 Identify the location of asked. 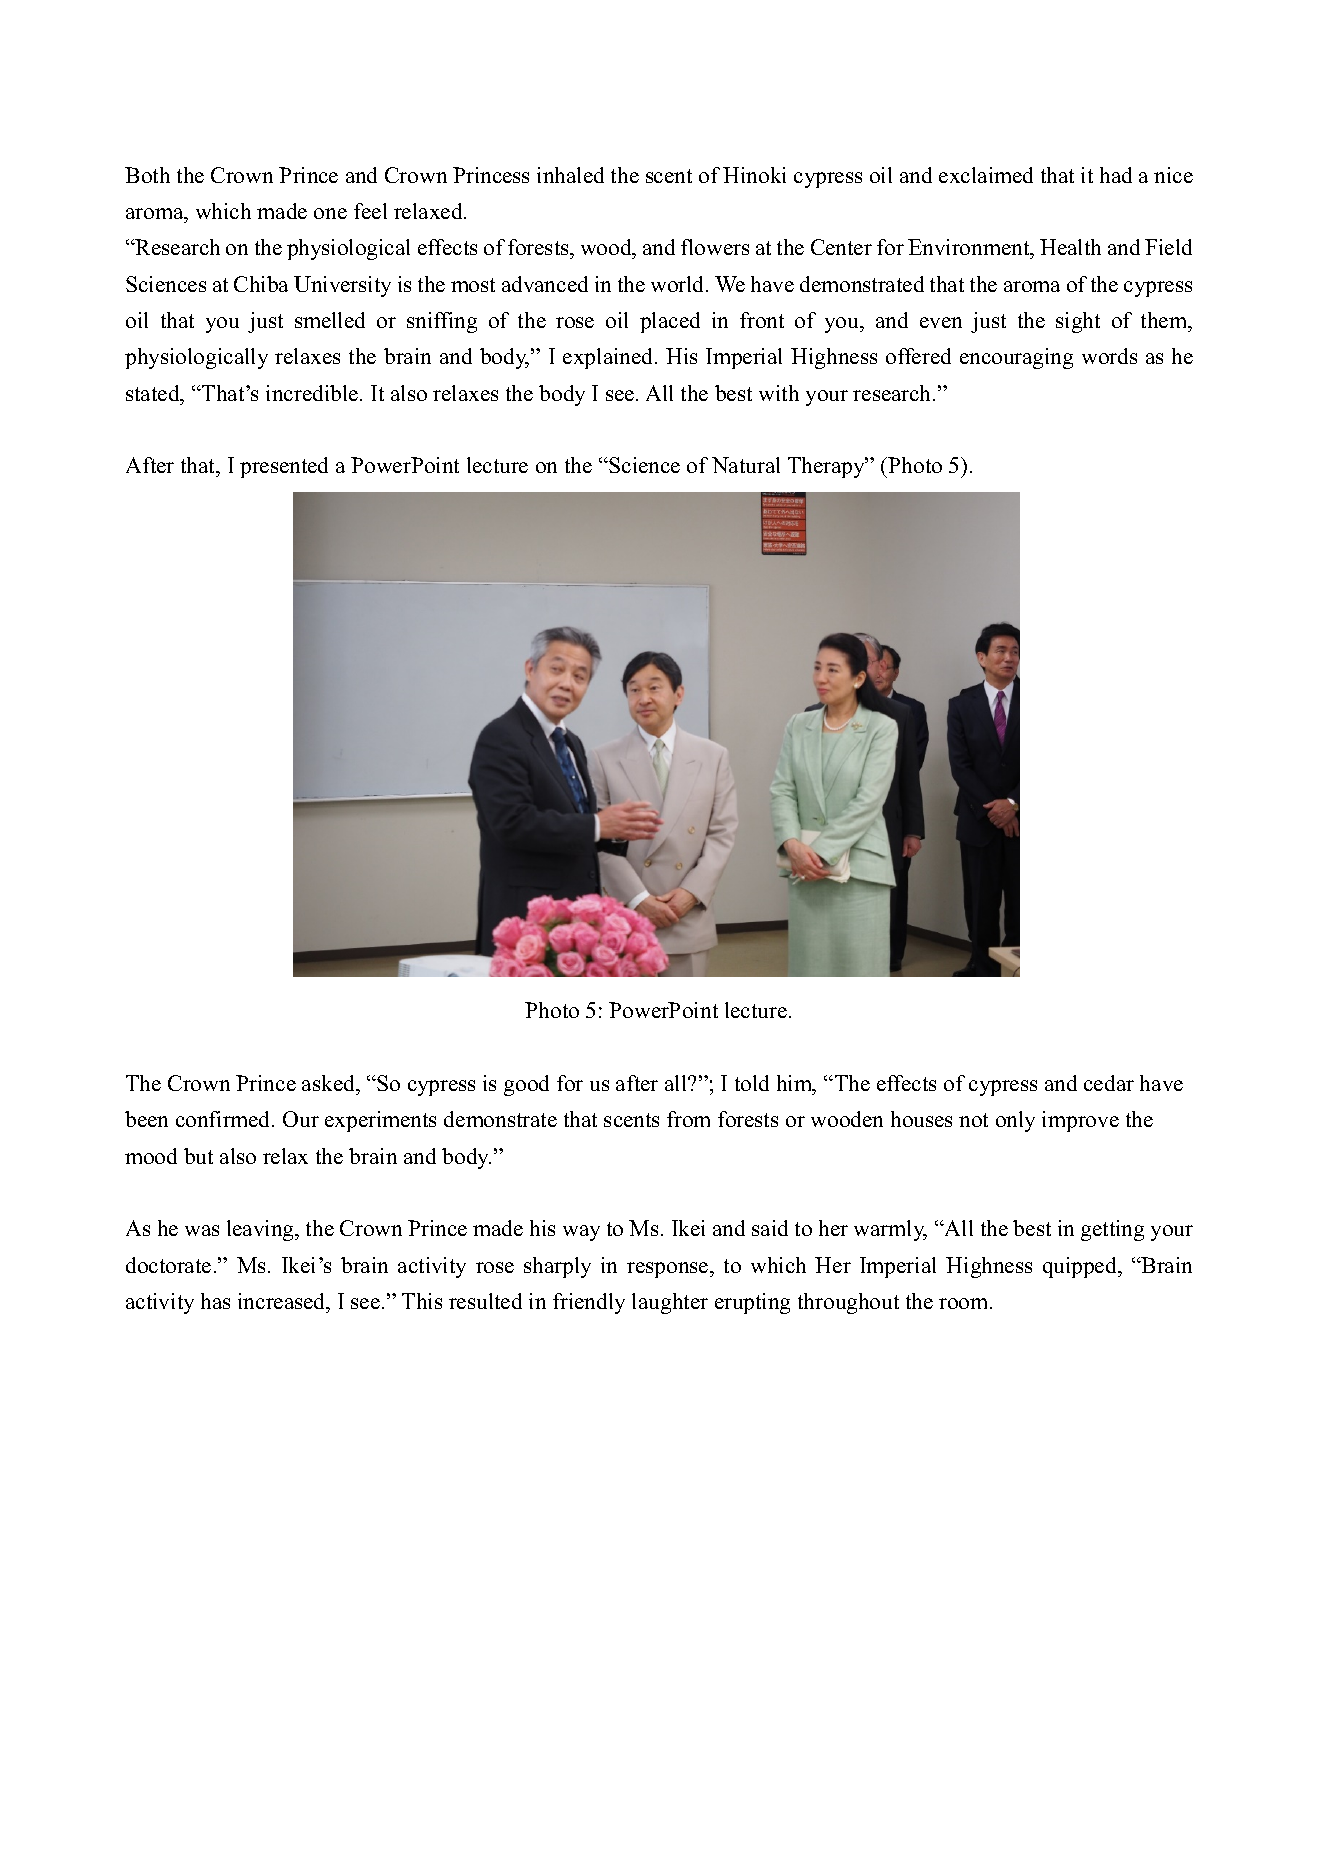
(330, 1083).
